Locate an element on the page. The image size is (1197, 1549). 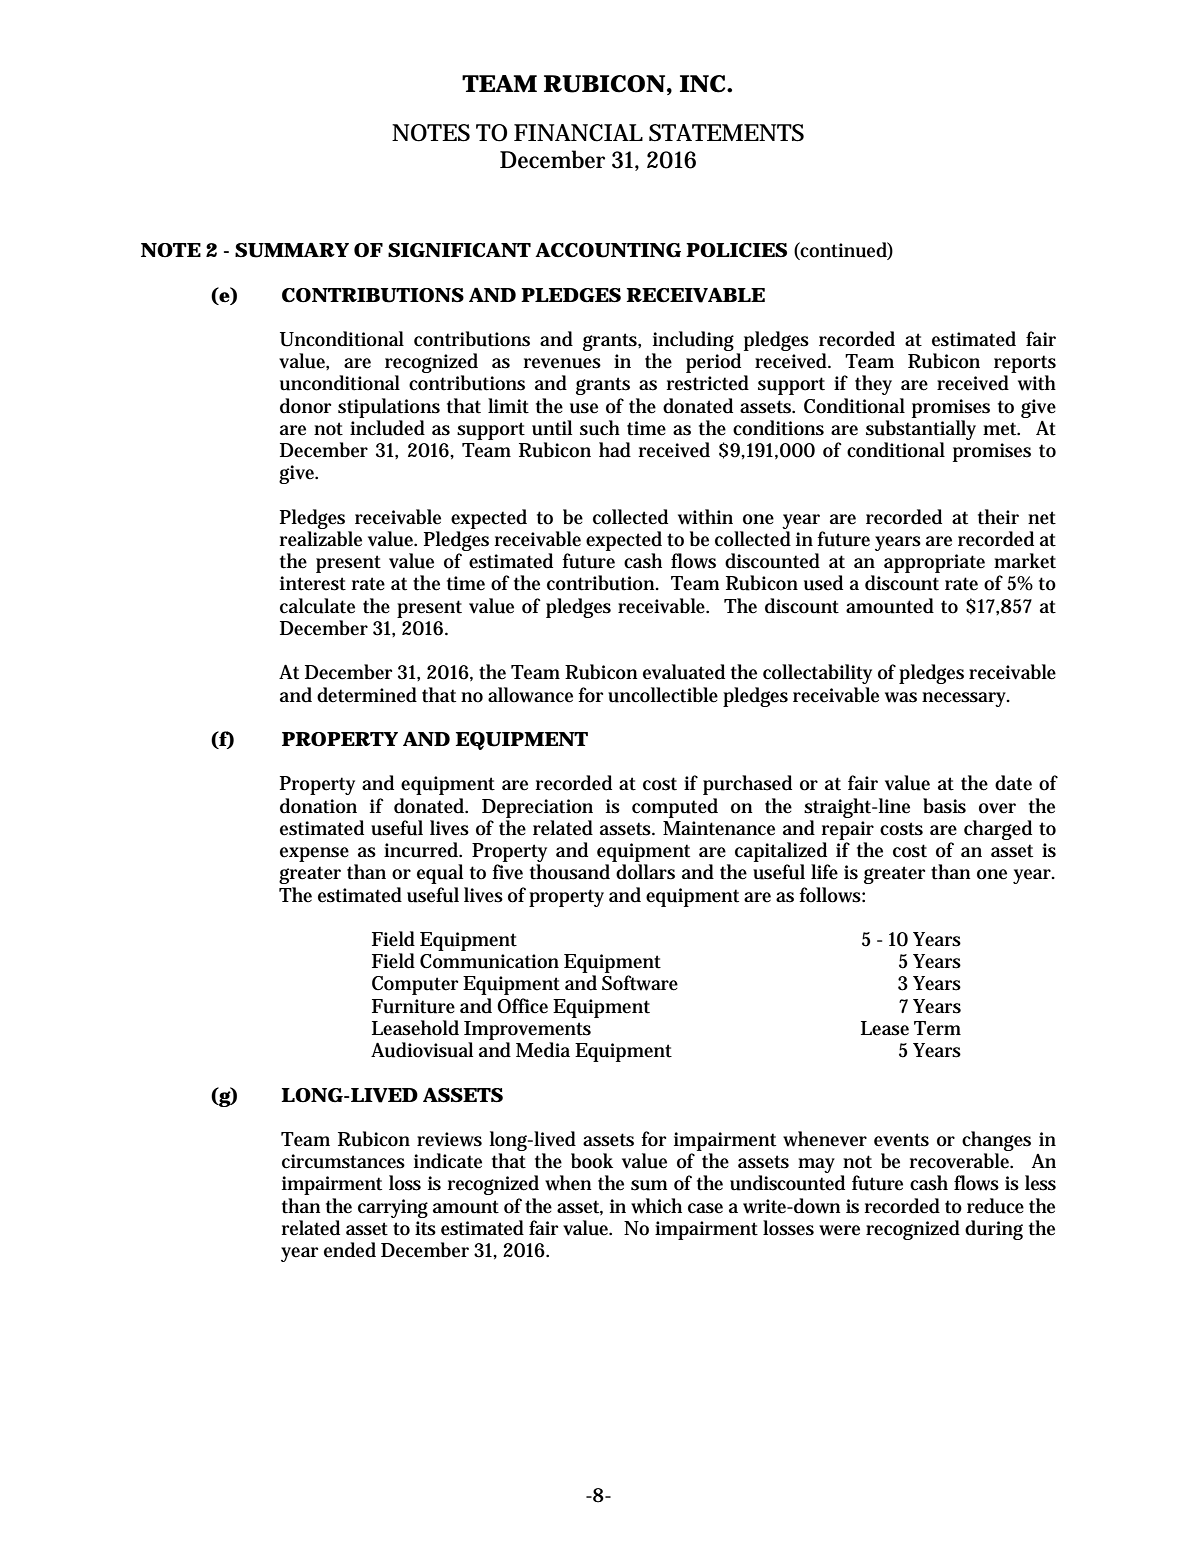
evaluated is located at coordinates (684, 672).
